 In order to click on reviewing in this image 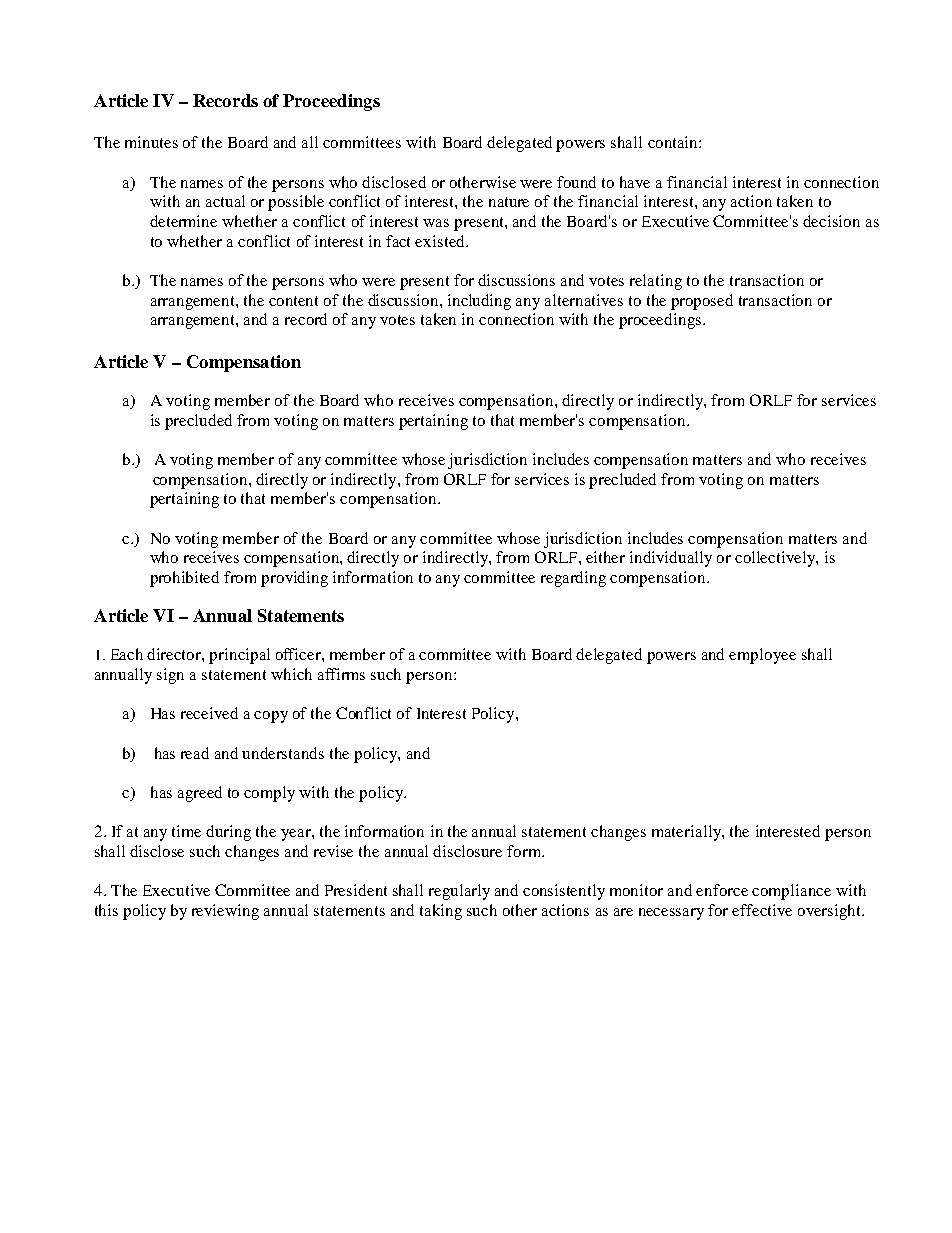, I will do `click(225, 912)`.
